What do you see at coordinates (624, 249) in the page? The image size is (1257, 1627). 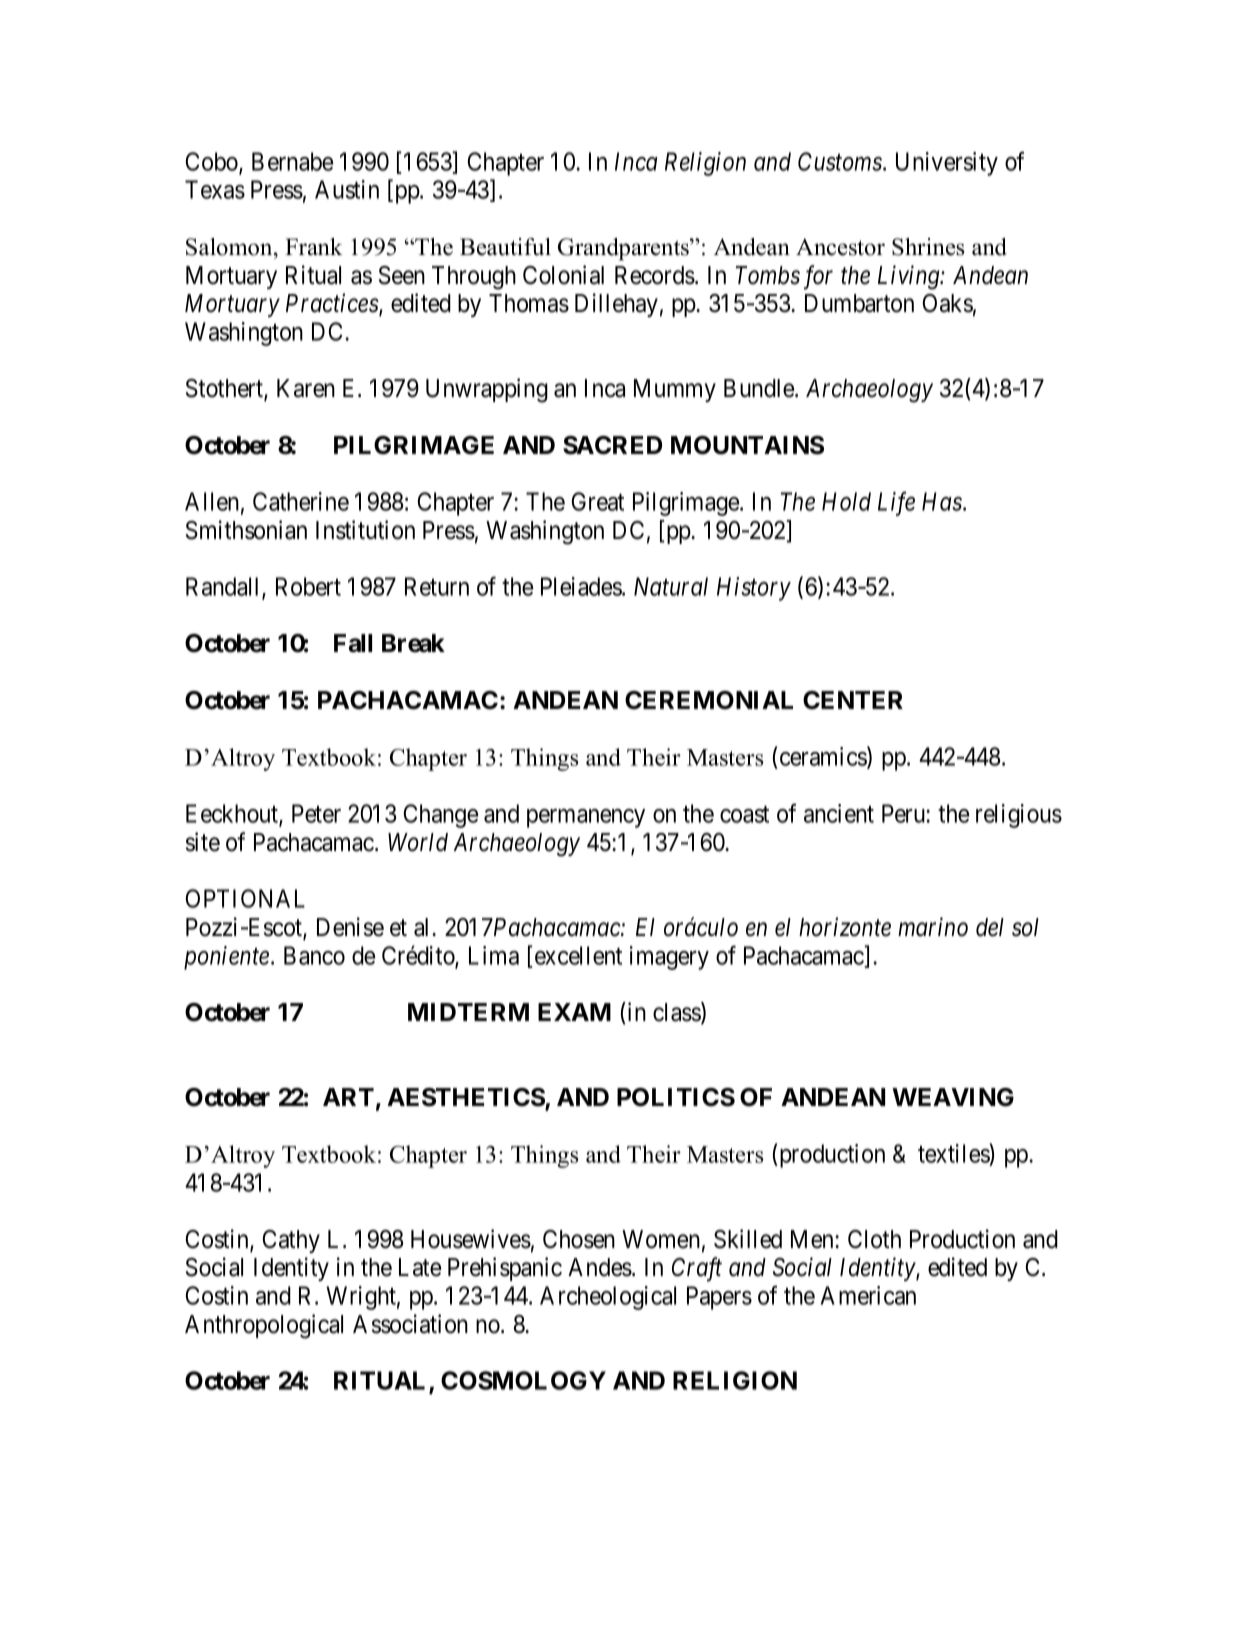 I see `Grandparents` at bounding box center [624, 249].
